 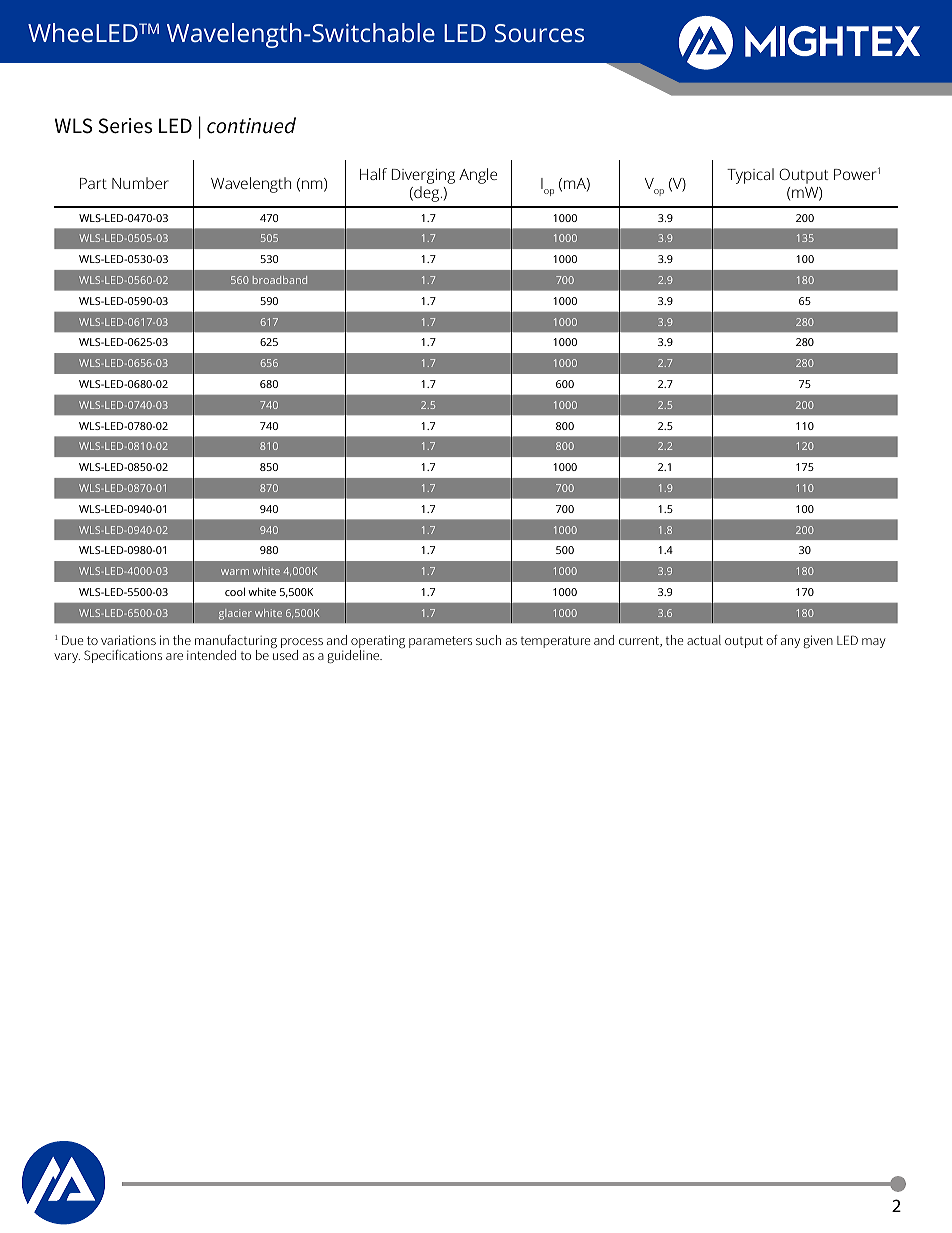 I want to click on such, so click(x=488, y=640).
